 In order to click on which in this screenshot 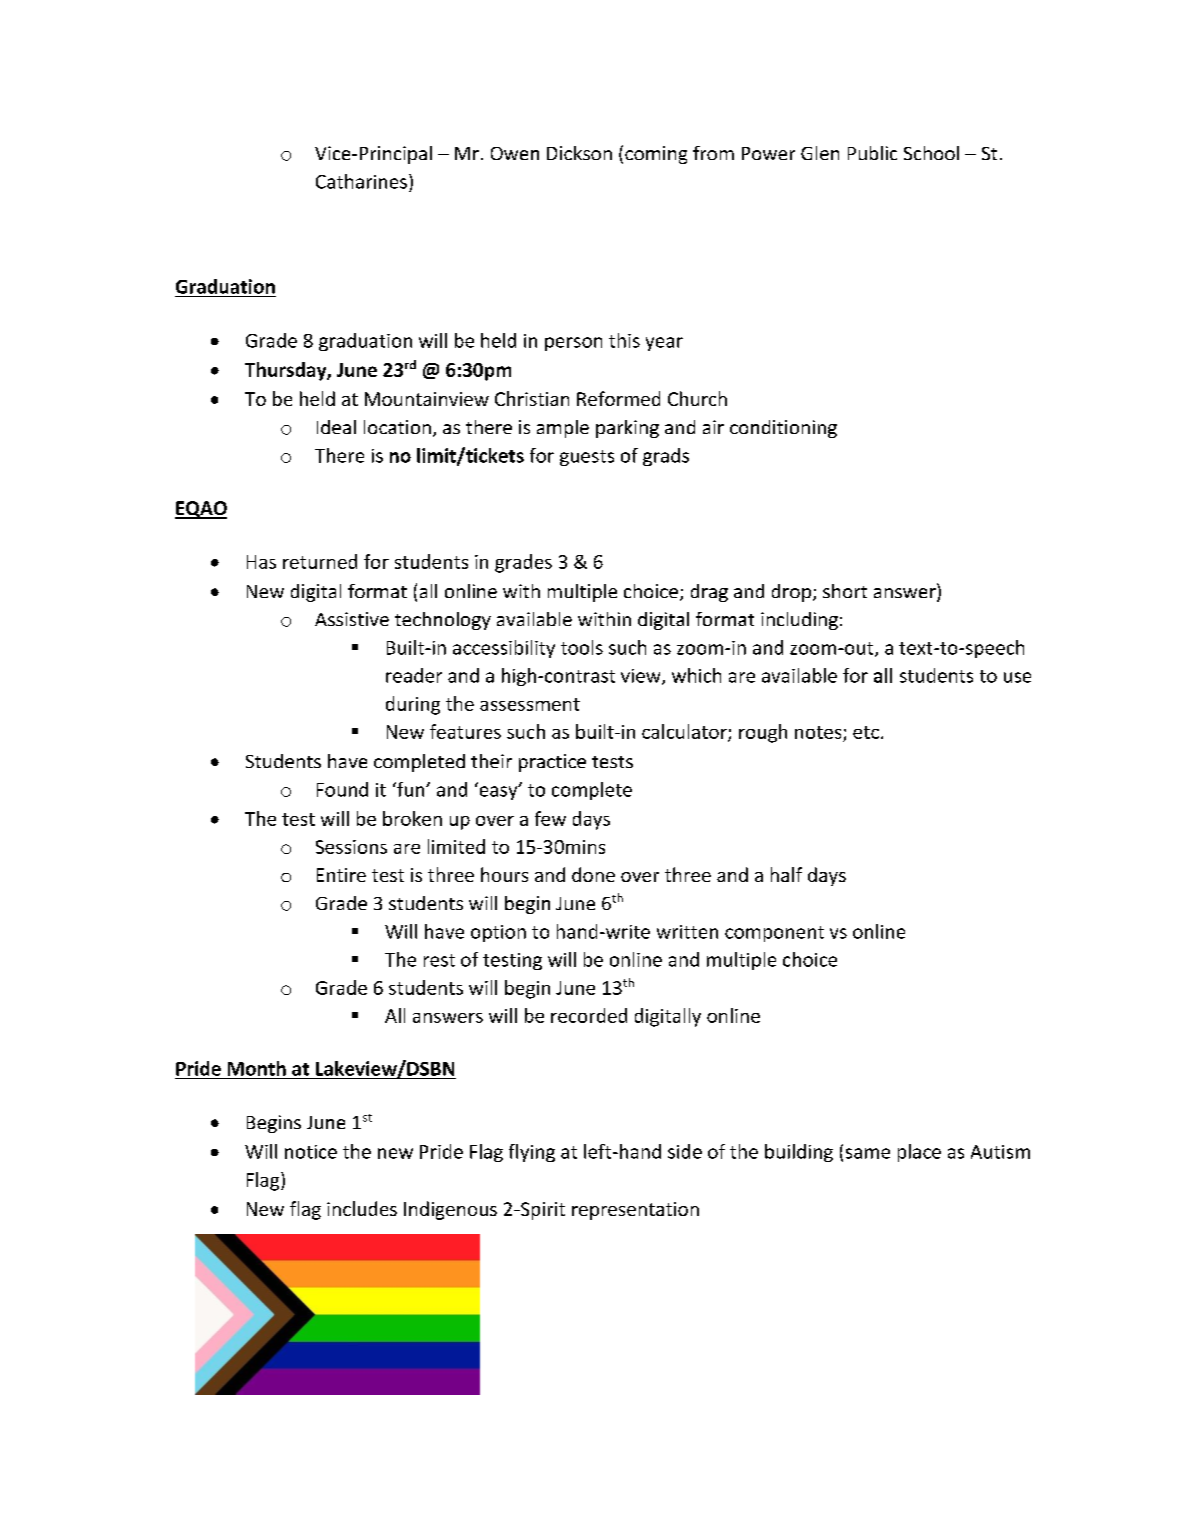, I will do `click(696, 675)`.
